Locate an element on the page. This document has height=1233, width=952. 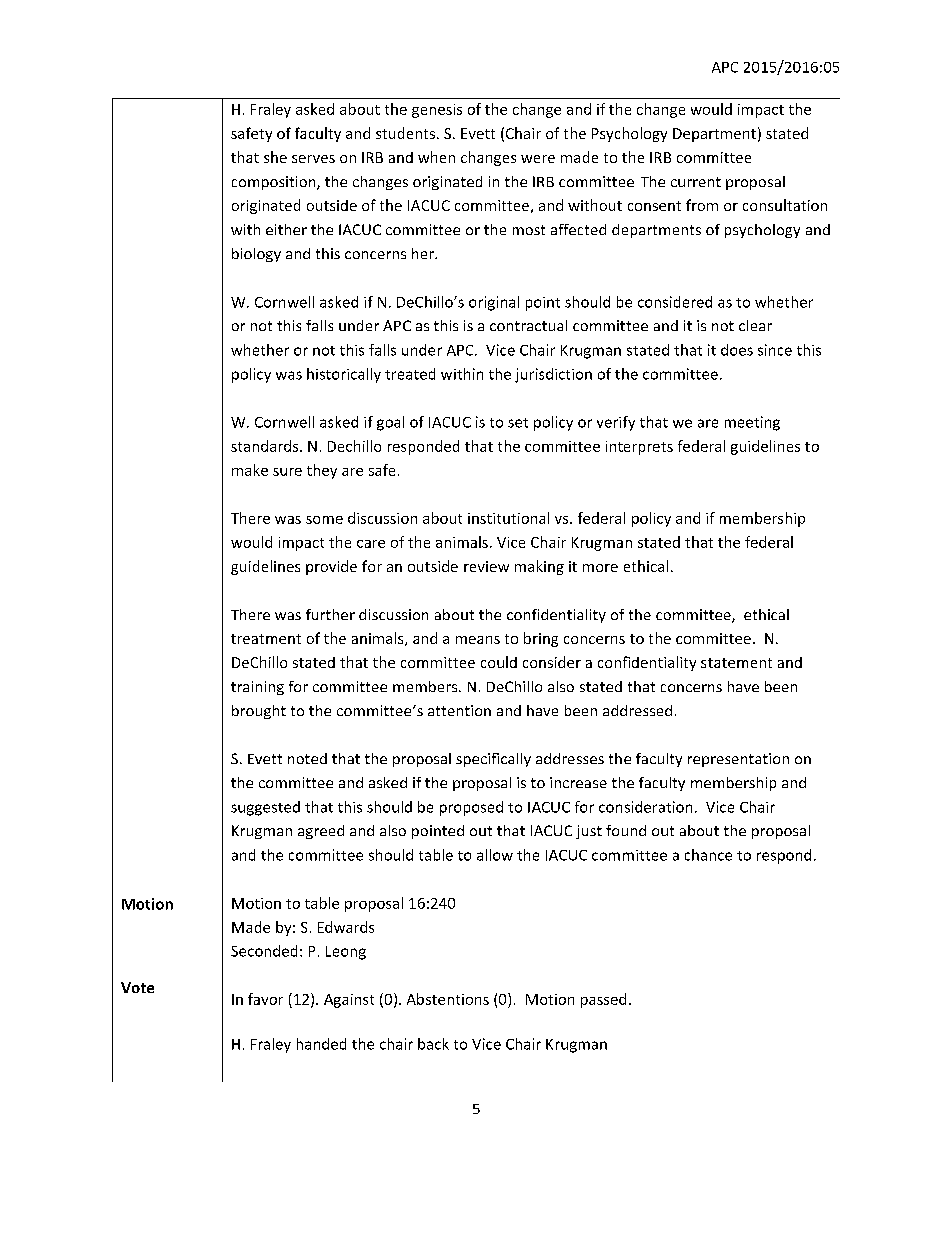
current is located at coordinates (696, 182).
